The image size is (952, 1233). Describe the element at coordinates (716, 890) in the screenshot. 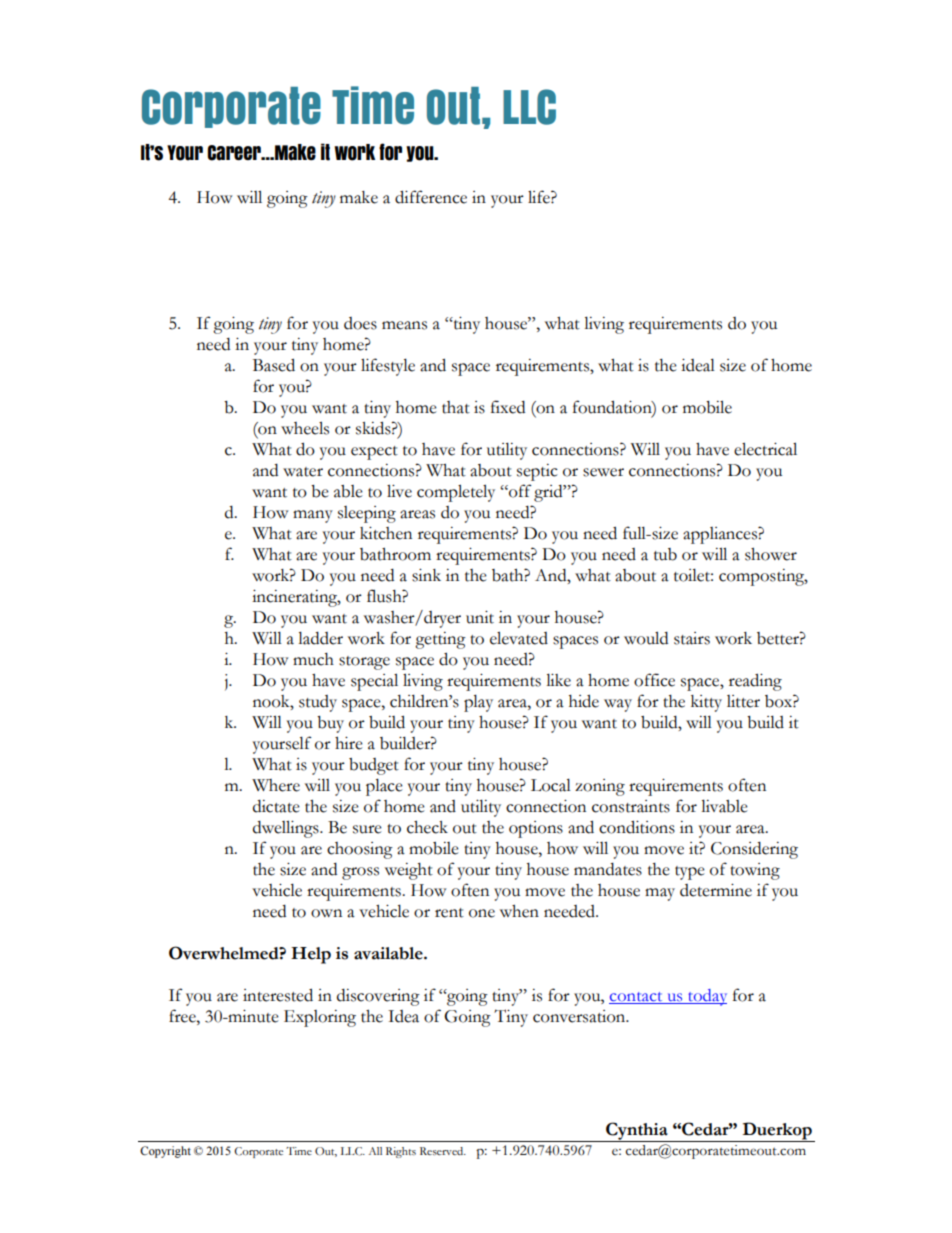

I see `determine` at that location.
